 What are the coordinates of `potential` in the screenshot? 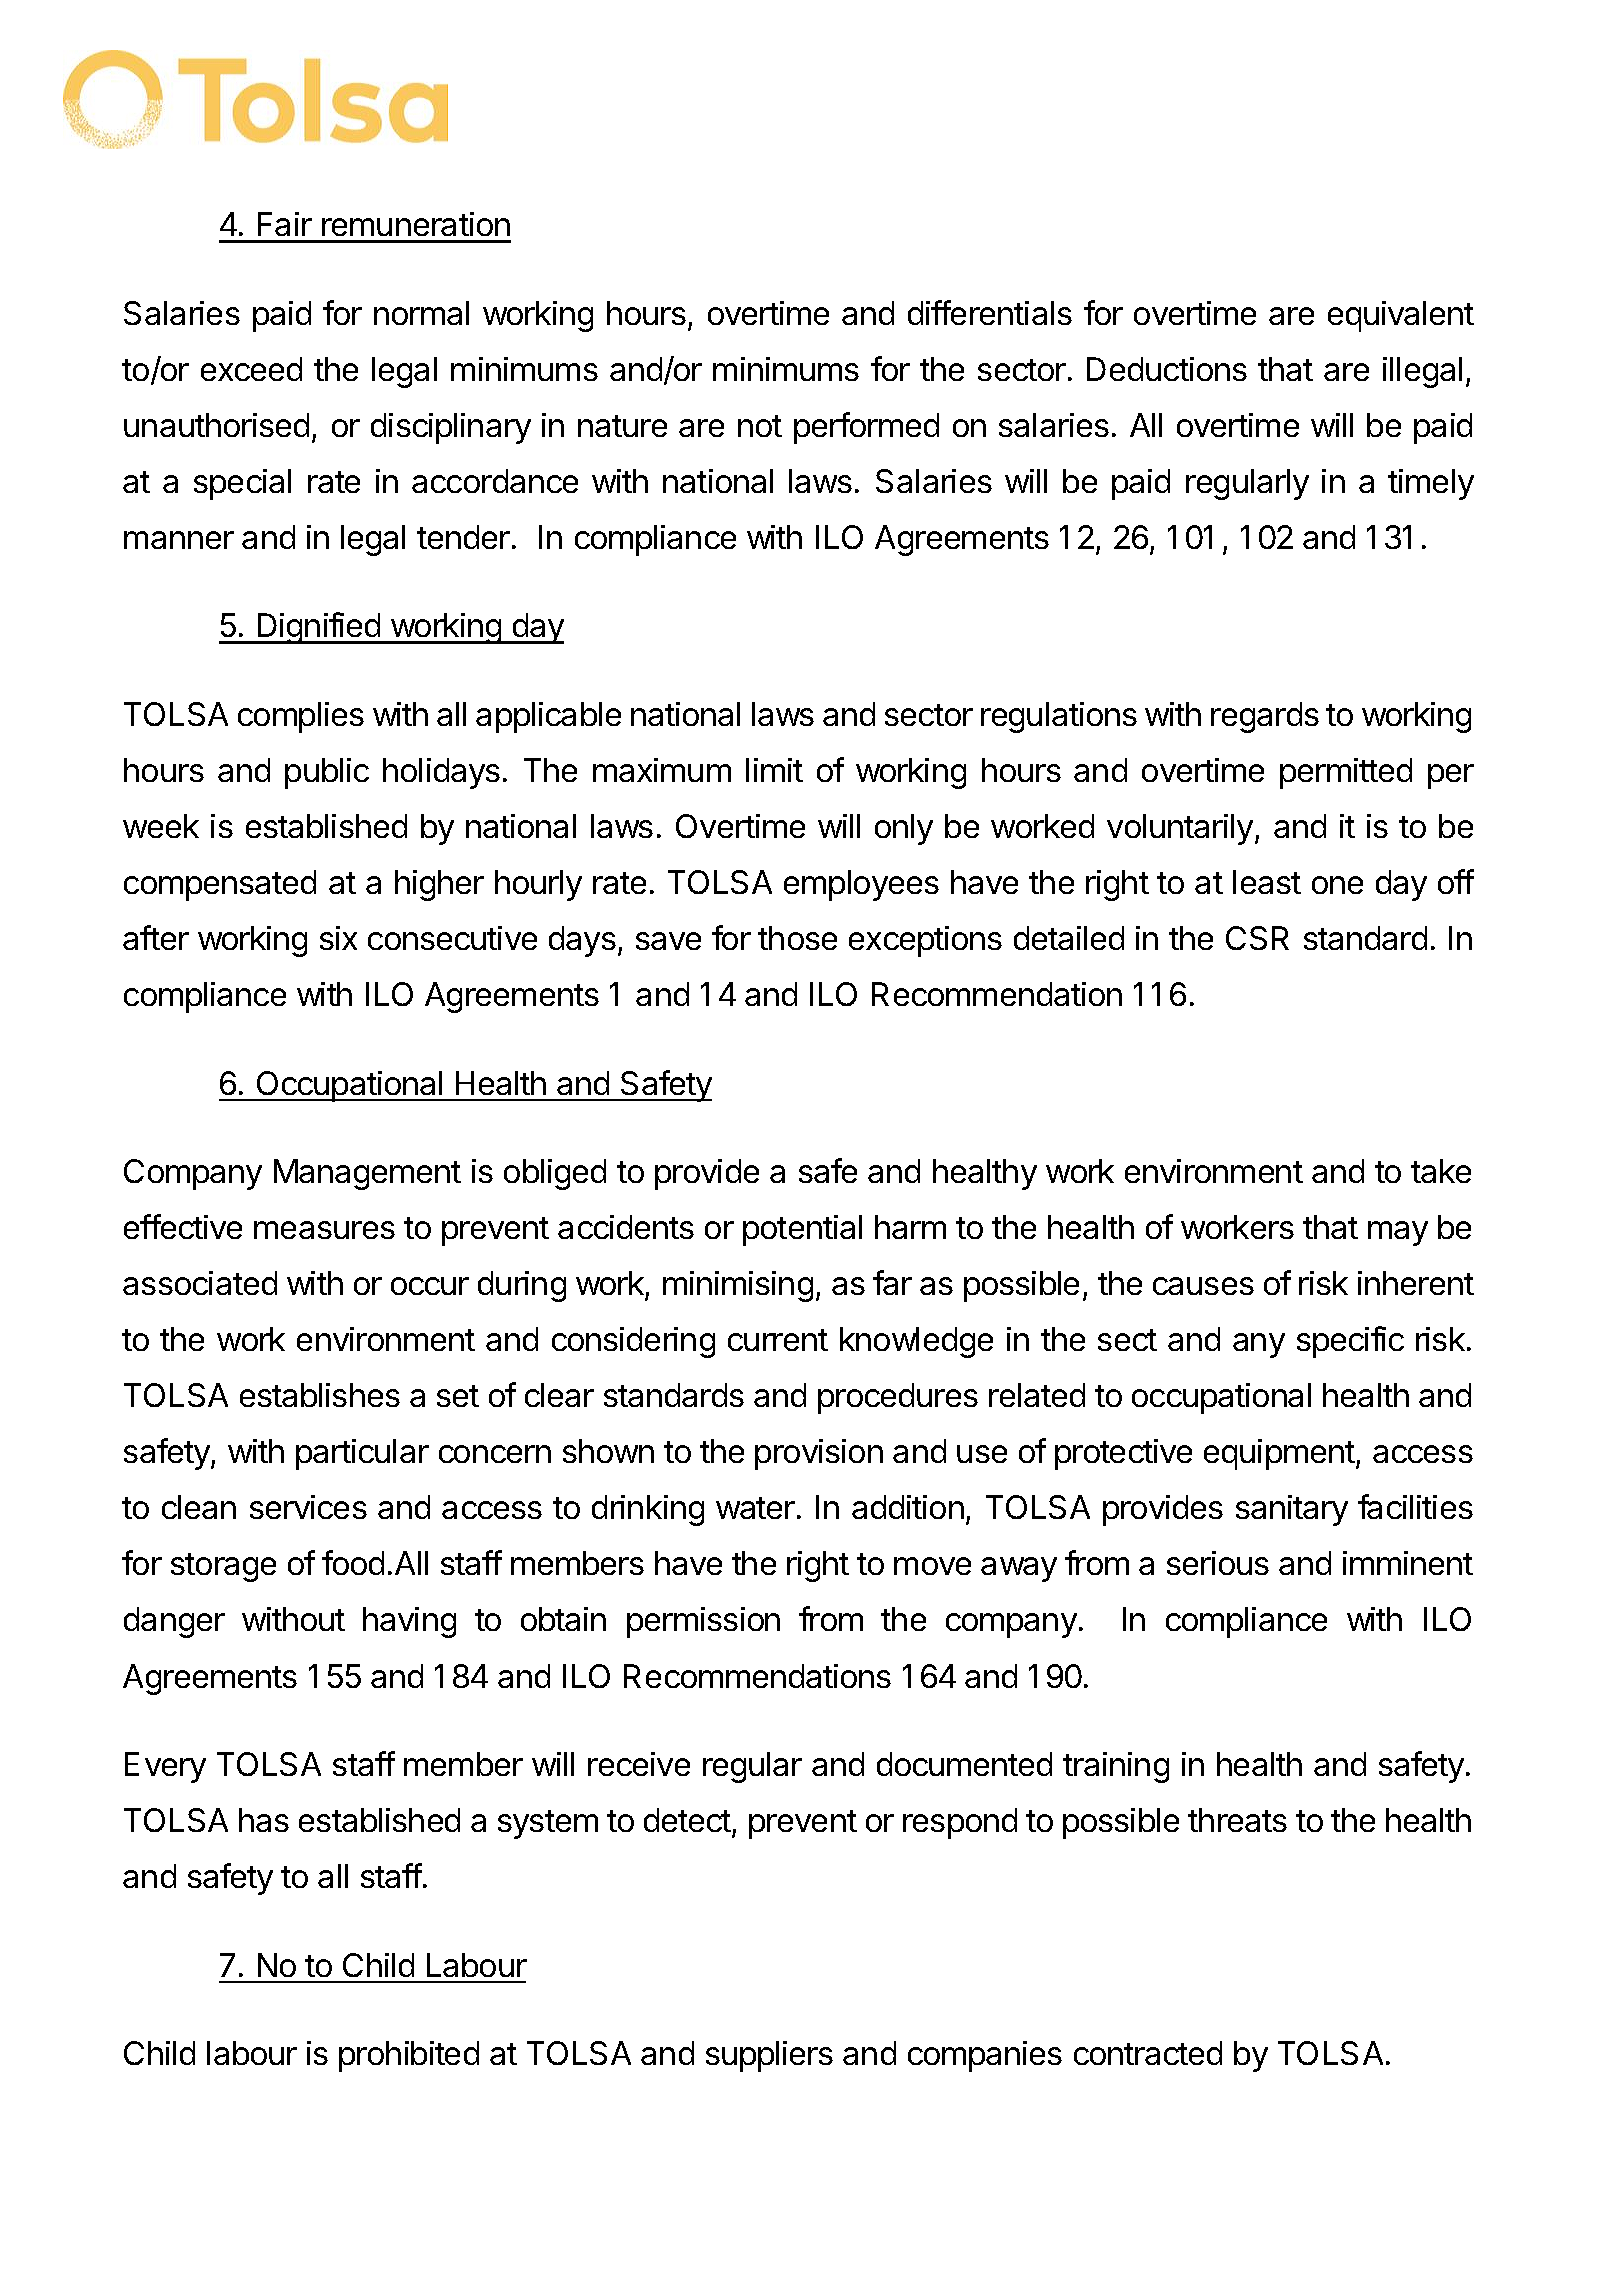 It's located at (802, 1230).
